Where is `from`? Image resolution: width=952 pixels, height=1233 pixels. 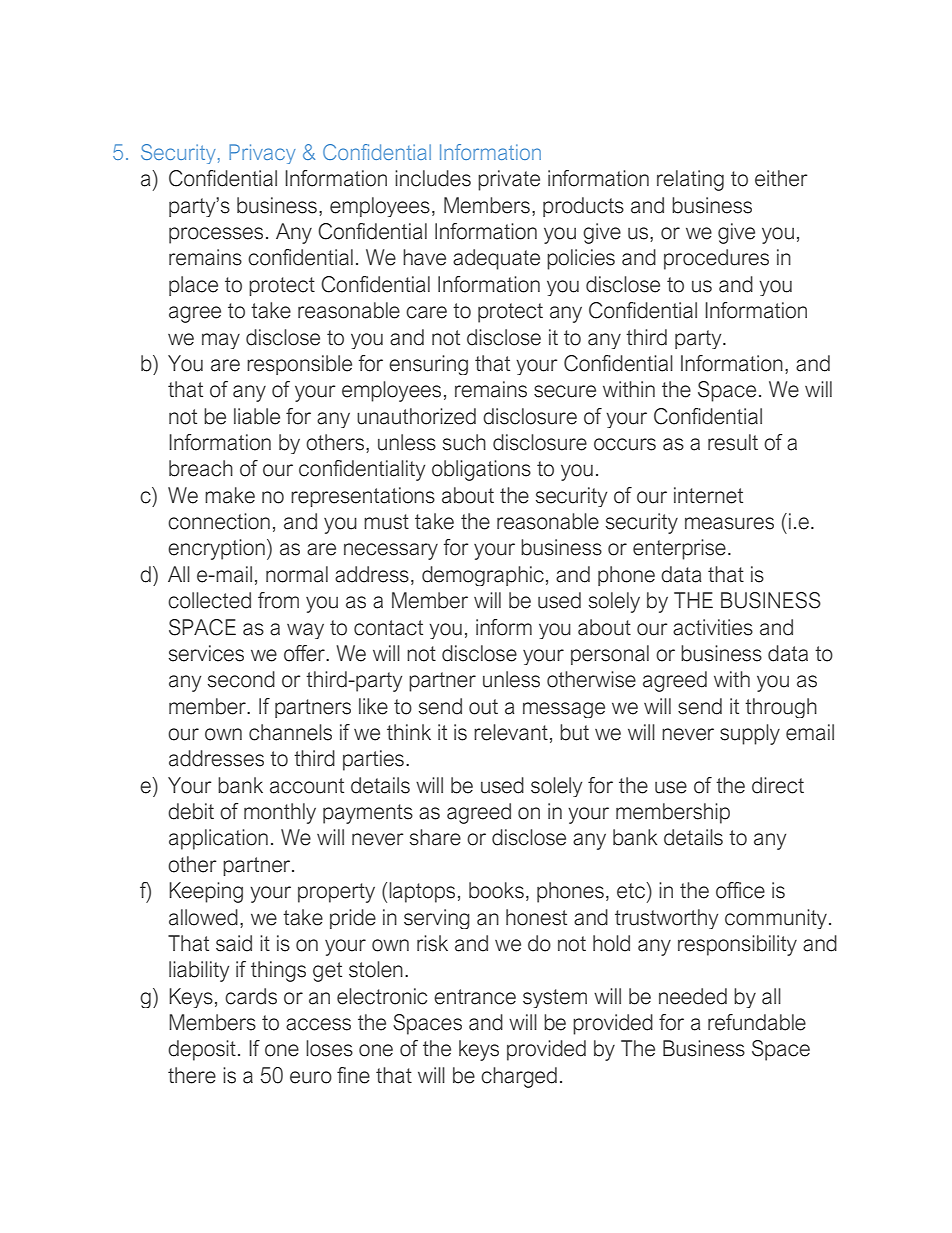
from is located at coordinates (278, 600).
